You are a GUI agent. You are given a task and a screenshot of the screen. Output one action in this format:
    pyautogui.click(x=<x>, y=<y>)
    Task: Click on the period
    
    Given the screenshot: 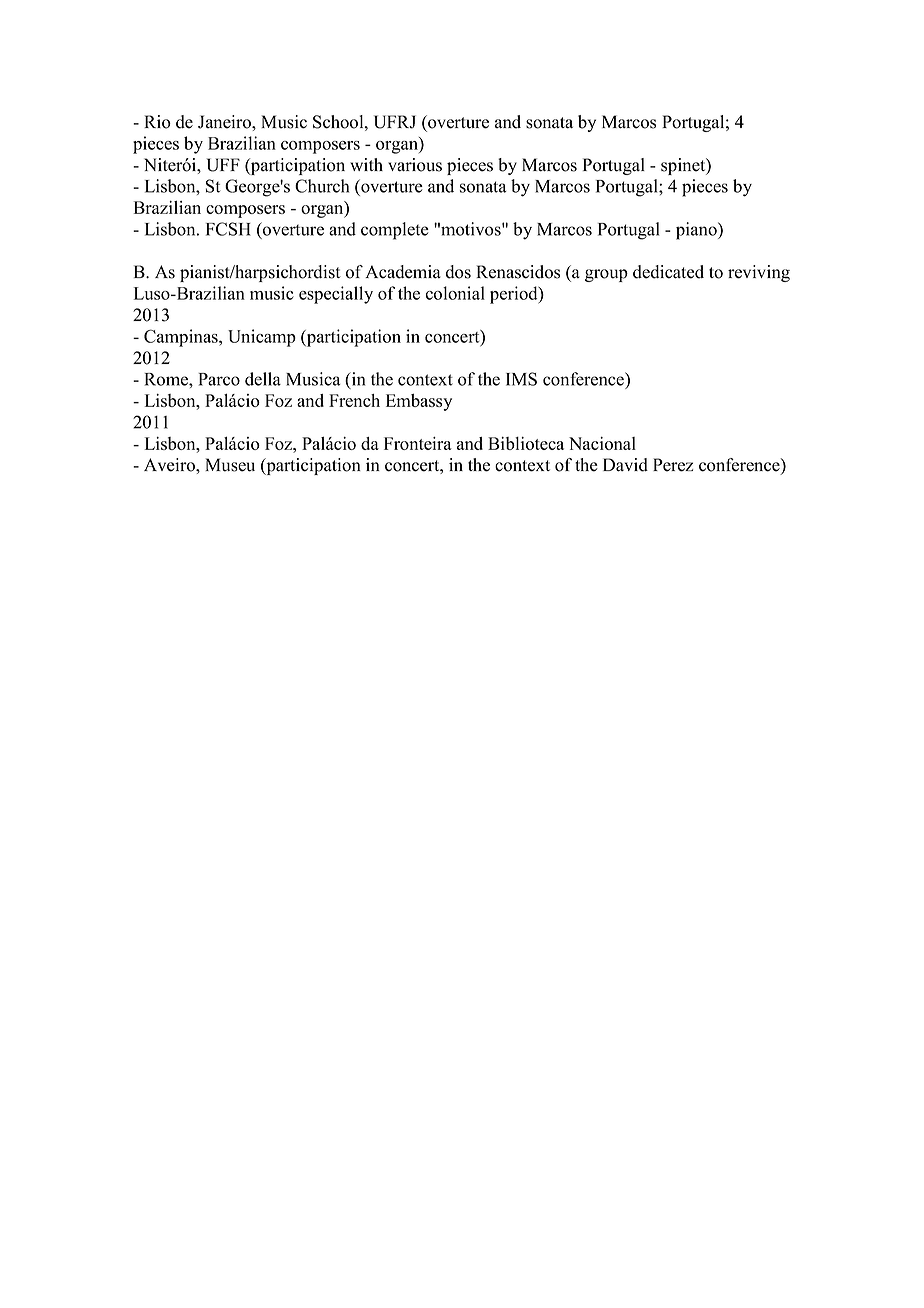 What is the action you would take?
    pyautogui.click(x=515, y=295)
